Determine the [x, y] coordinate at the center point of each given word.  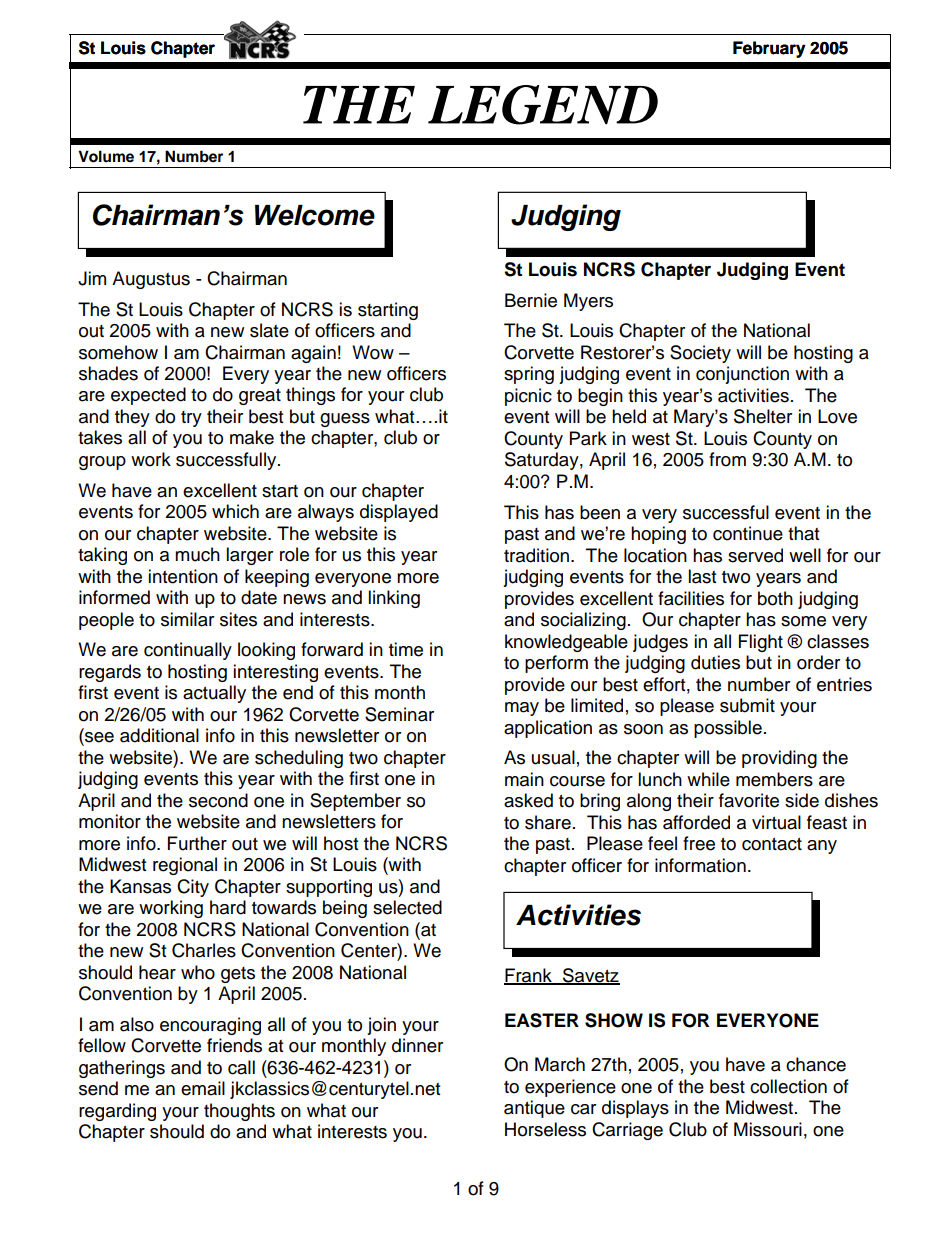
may [522, 709]
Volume [106, 156]
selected [407, 907]
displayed [399, 513]
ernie [537, 300]
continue [748, 533]
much [197, 554]
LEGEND [543, 105]
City [193, 888]
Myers [588, 302]
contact [772, 844]
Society [700, 354]
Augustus [151, 280]
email [203, 1088]
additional [159, 735]
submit [747, 705]
